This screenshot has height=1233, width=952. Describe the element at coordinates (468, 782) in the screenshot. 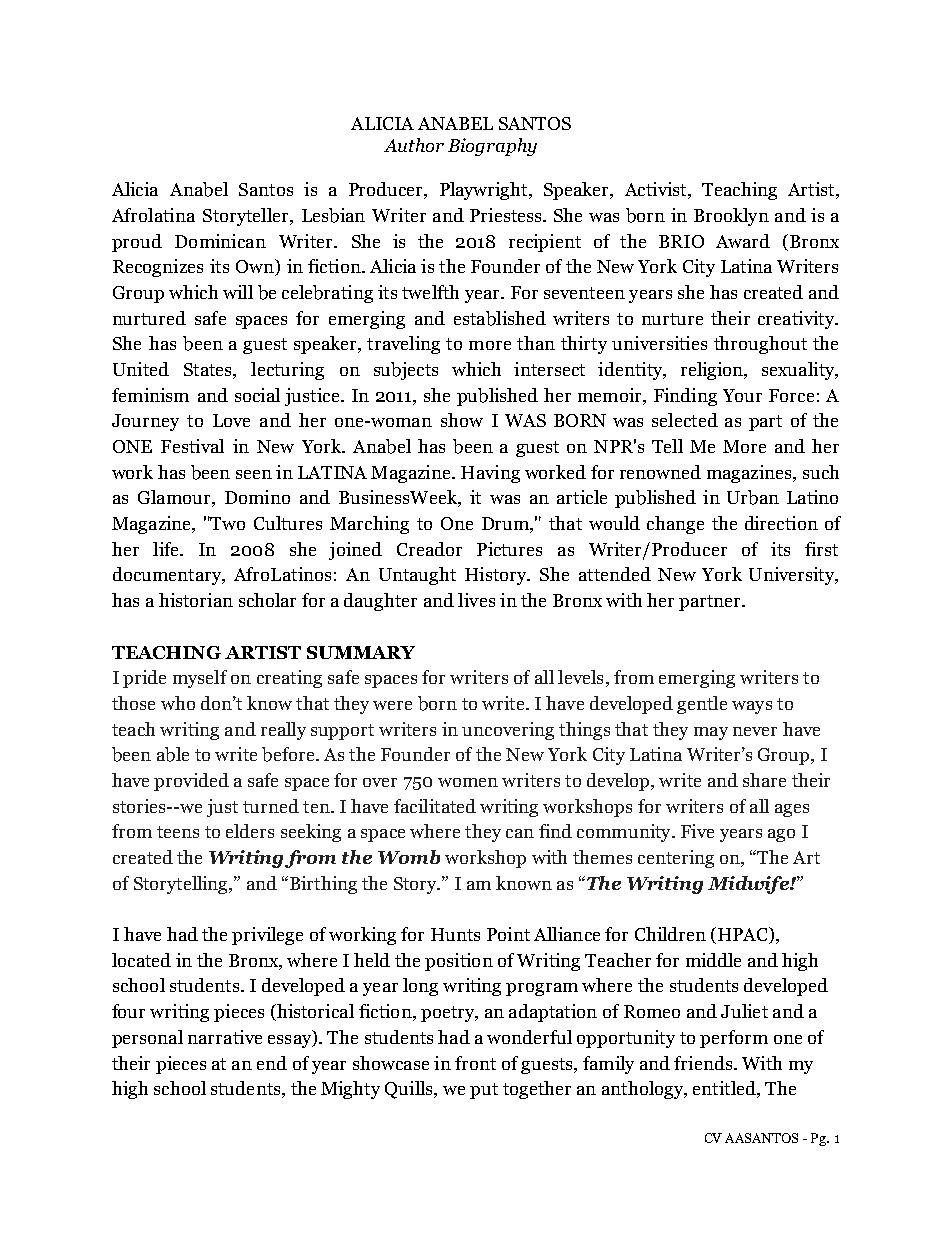

I see `women` at that location.
